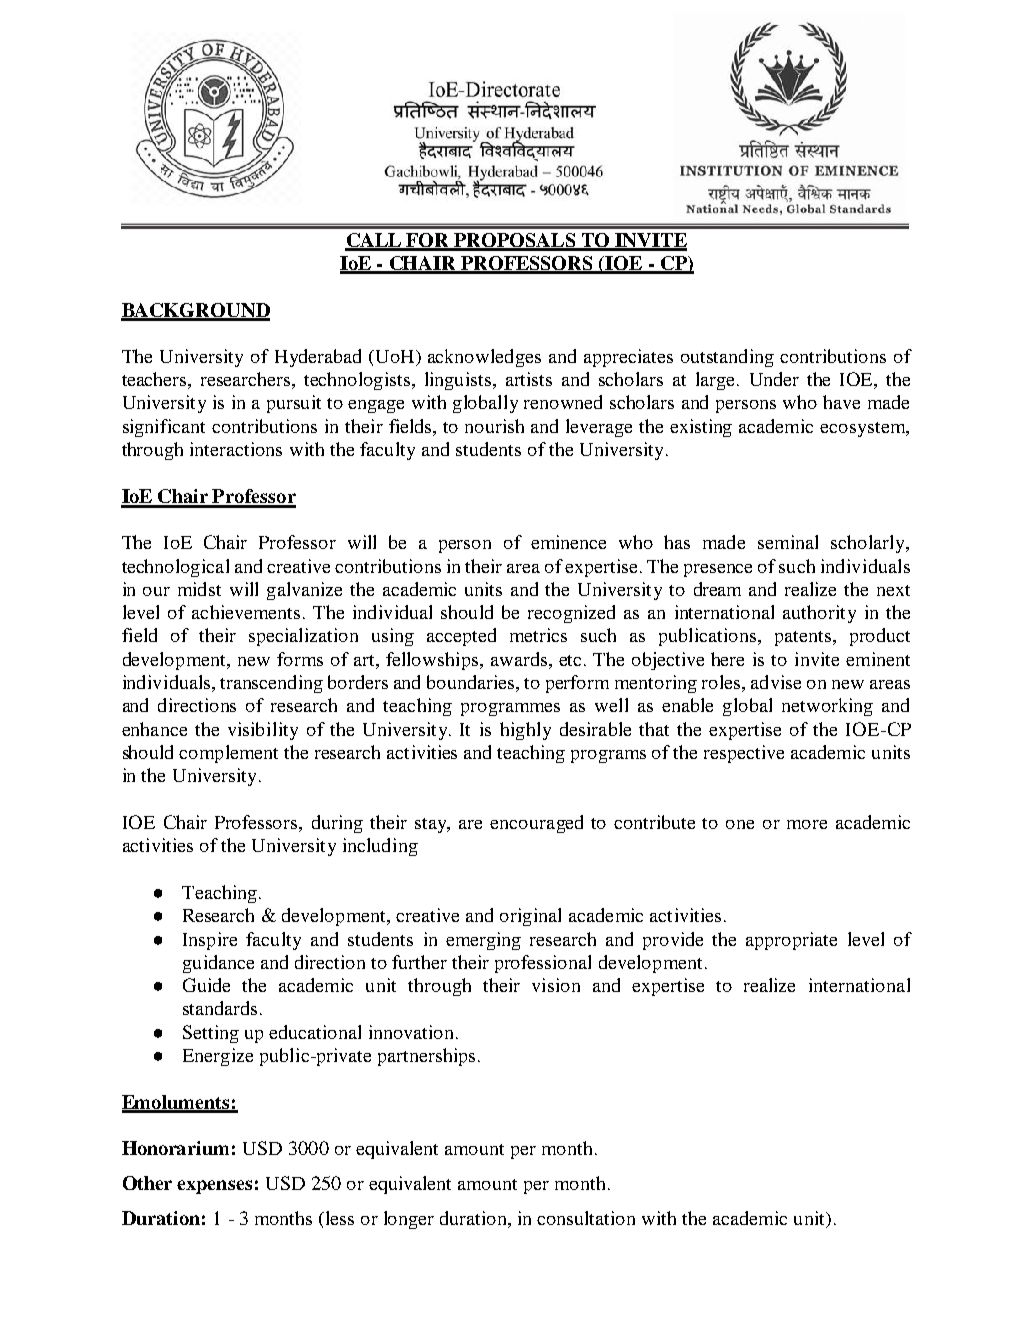 The width and height of the screenshot is (1033, 1337). I want to click on Inspire, so click(210, 941).
